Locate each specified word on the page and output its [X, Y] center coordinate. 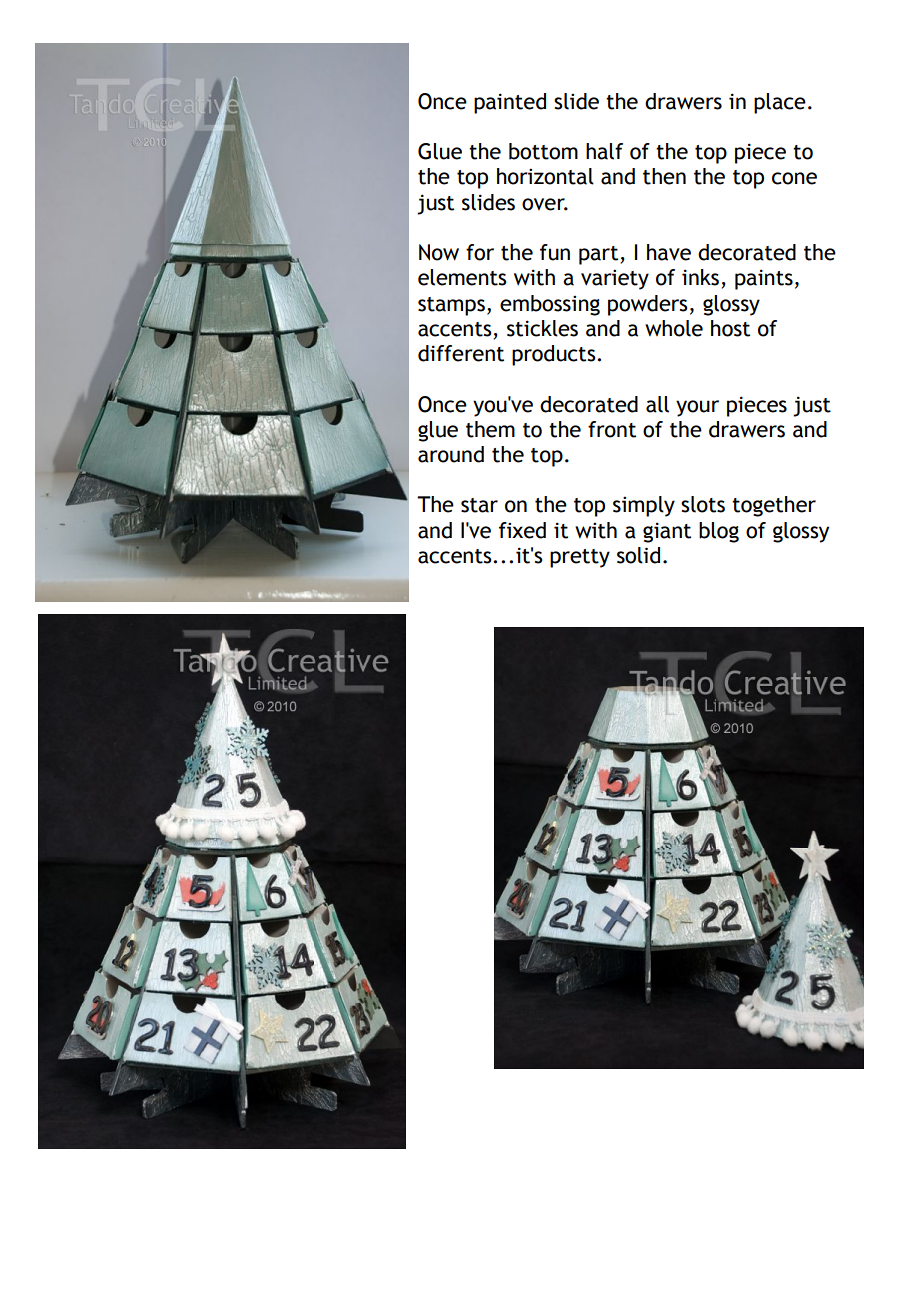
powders [647, 305]
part [600, 255]
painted [510, 103]
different [461, 353]
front [612, 429]
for [480, 252]
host [730, 328]
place [780, 103]
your [697, 408]
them [490, 429]
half [604, 151]
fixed [522, 530]
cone [794, 178]
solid [638, 555]
